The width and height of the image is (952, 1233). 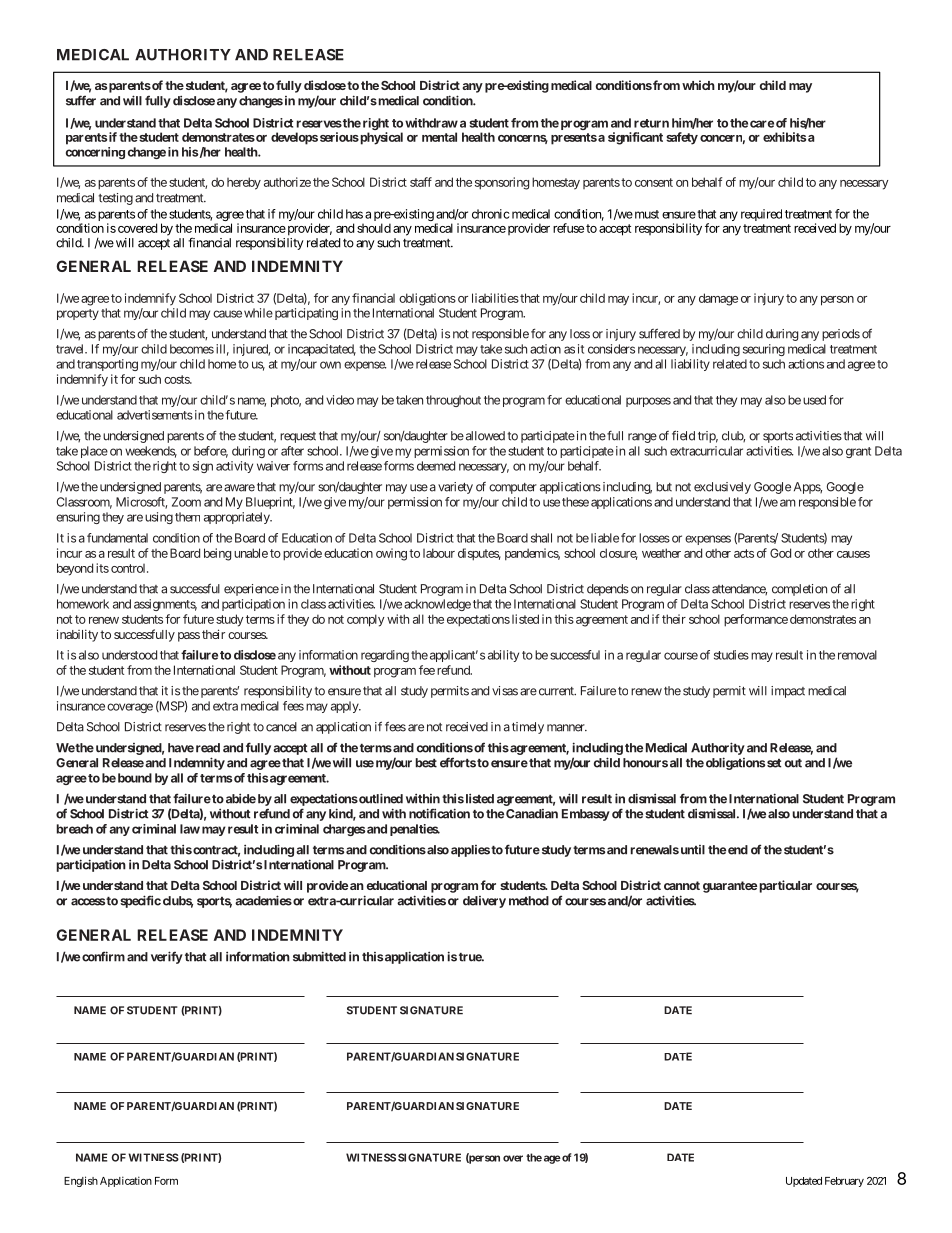 What do you see at coordinates (81, 1181) in the image?
I see `English` at bounding box center [81, 1181].
